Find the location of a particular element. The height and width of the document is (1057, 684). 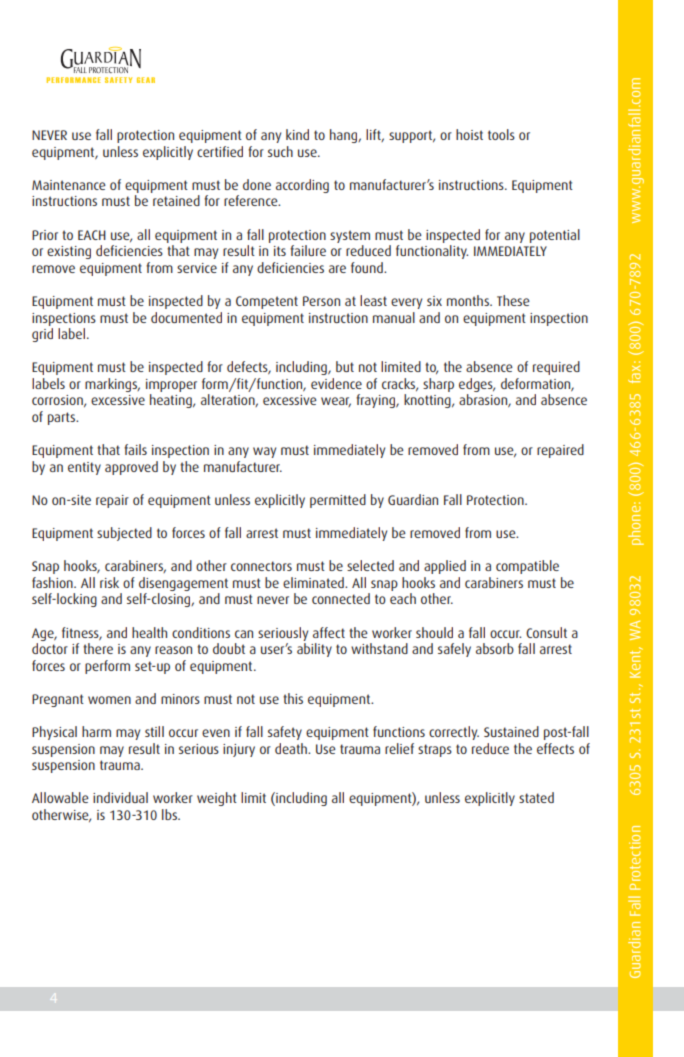

such is located at coordinates (280, 151).
